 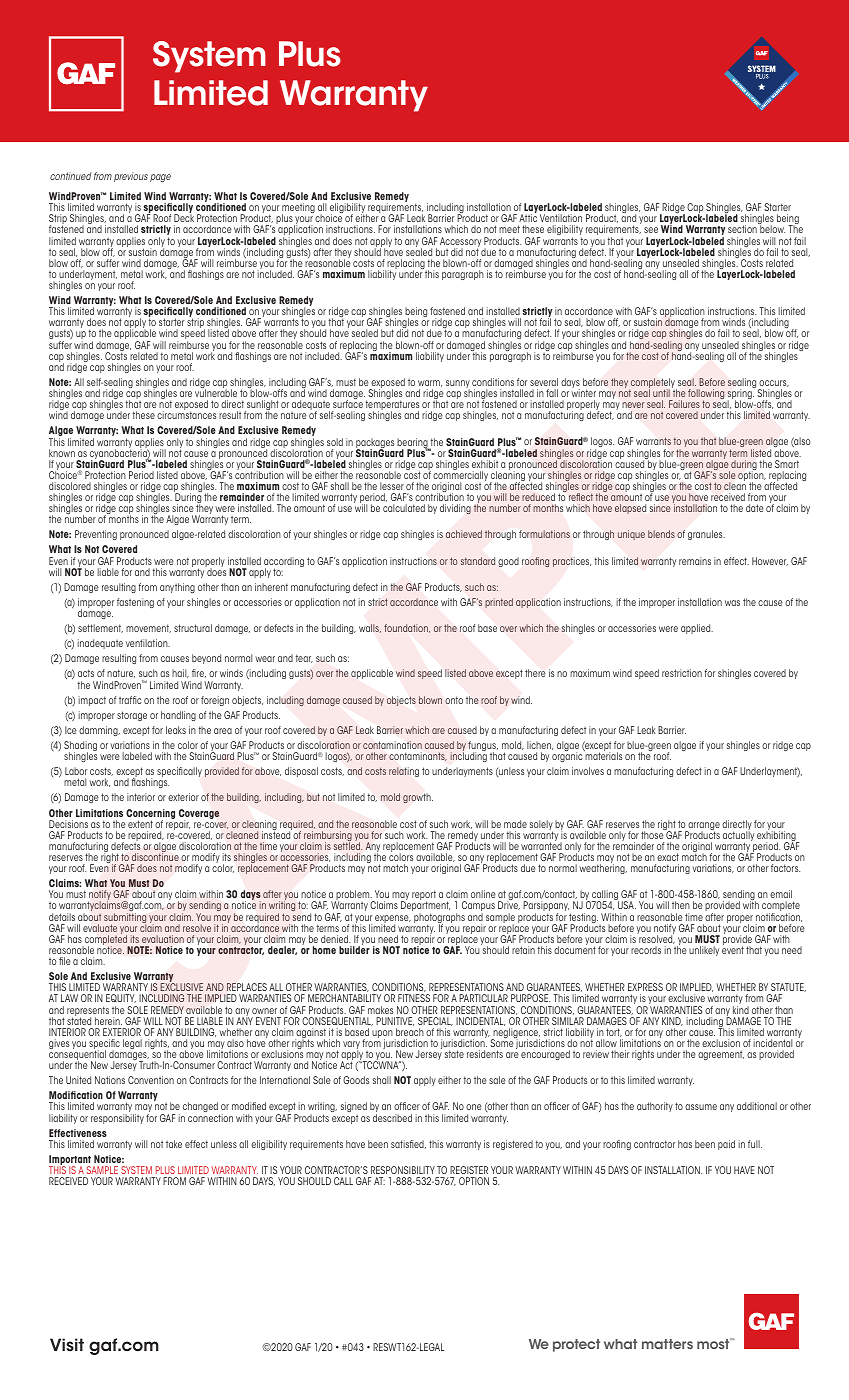 I want to click on described, so click(x=392, y=1118).
